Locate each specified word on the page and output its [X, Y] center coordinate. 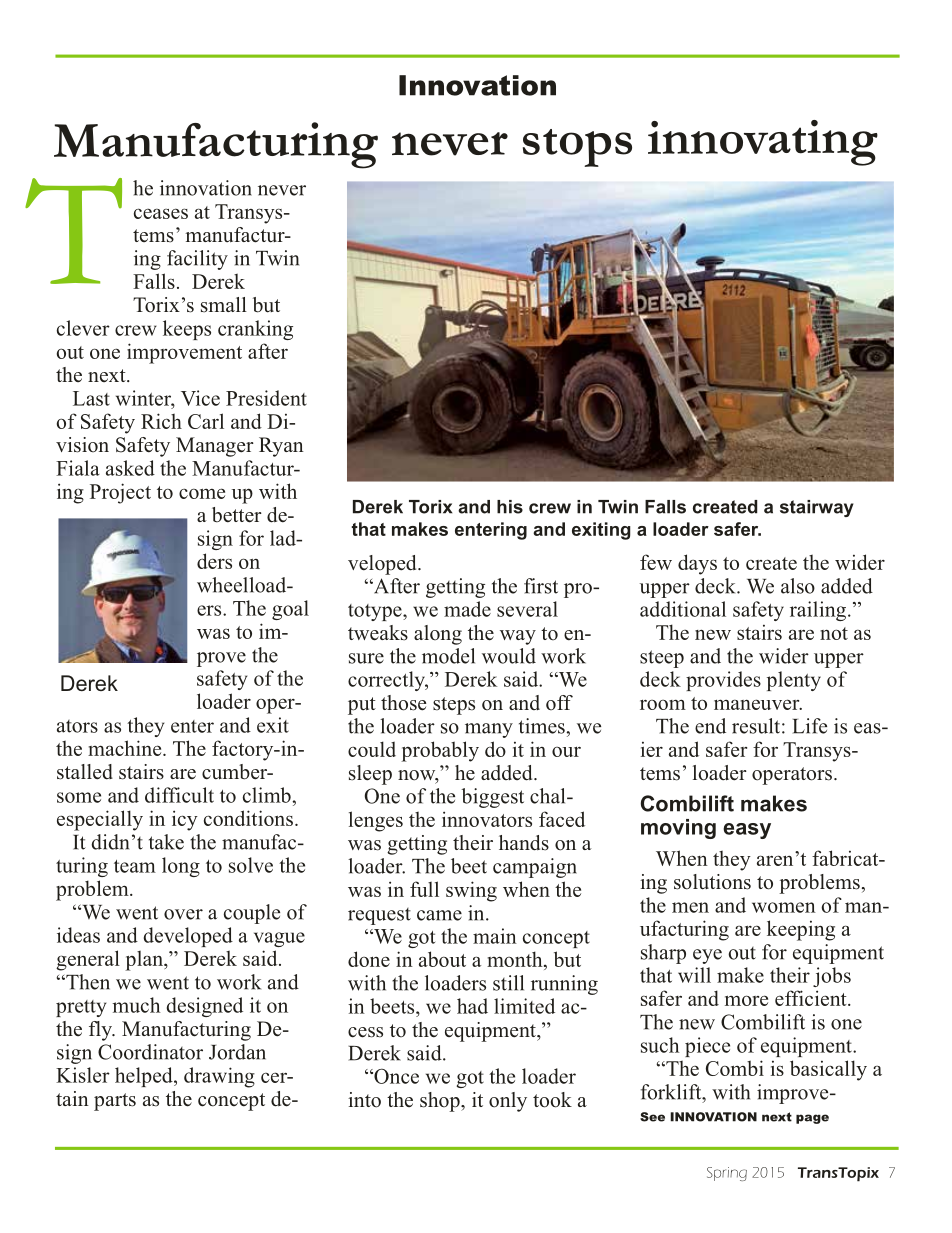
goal [290, 610]
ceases [161, 213]
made [467, 609]
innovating [763, 143]
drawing [219, 1077]
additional [683, 609]
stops [577, 148]
